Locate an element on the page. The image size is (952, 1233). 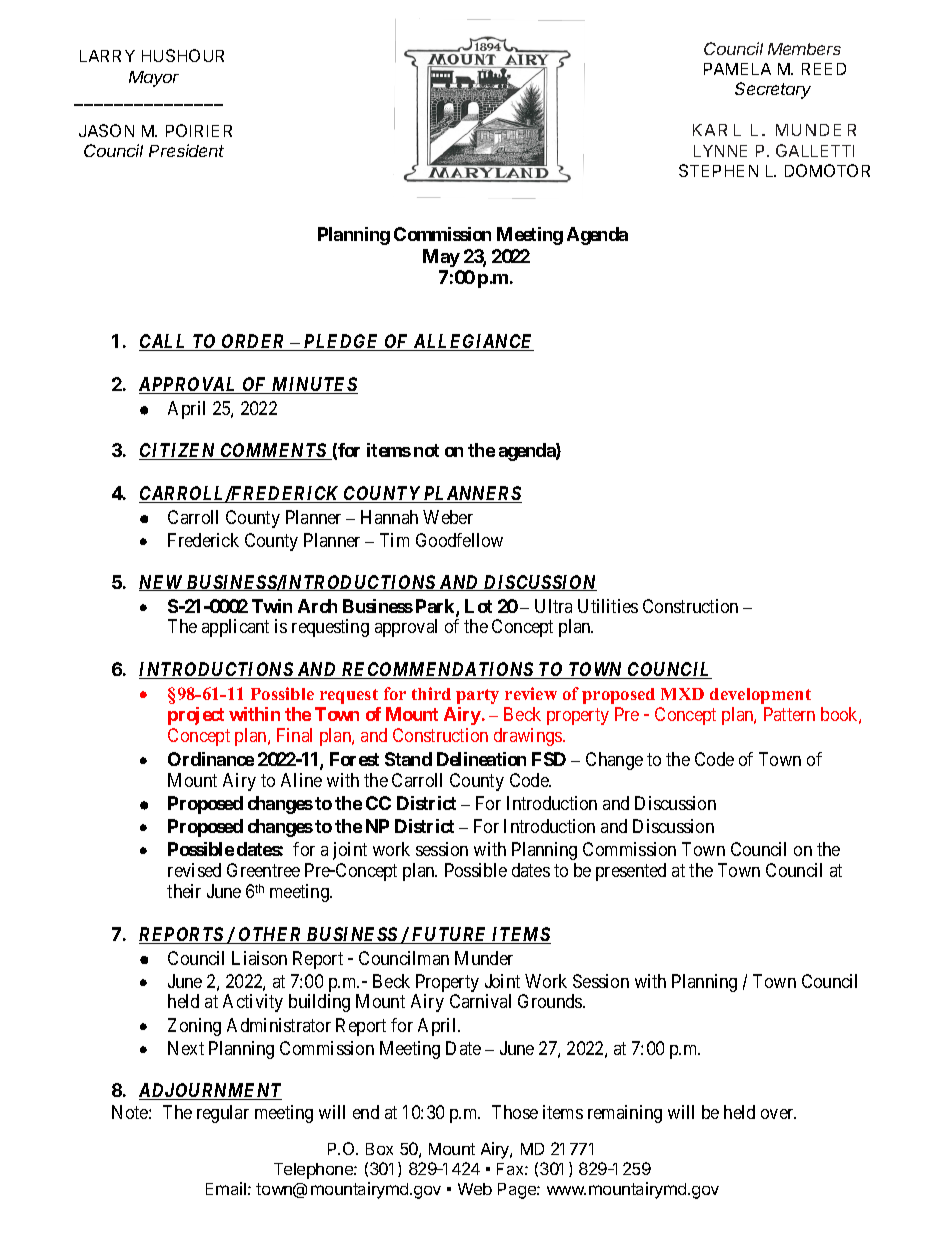
development is located at coordinates (760, 696).
